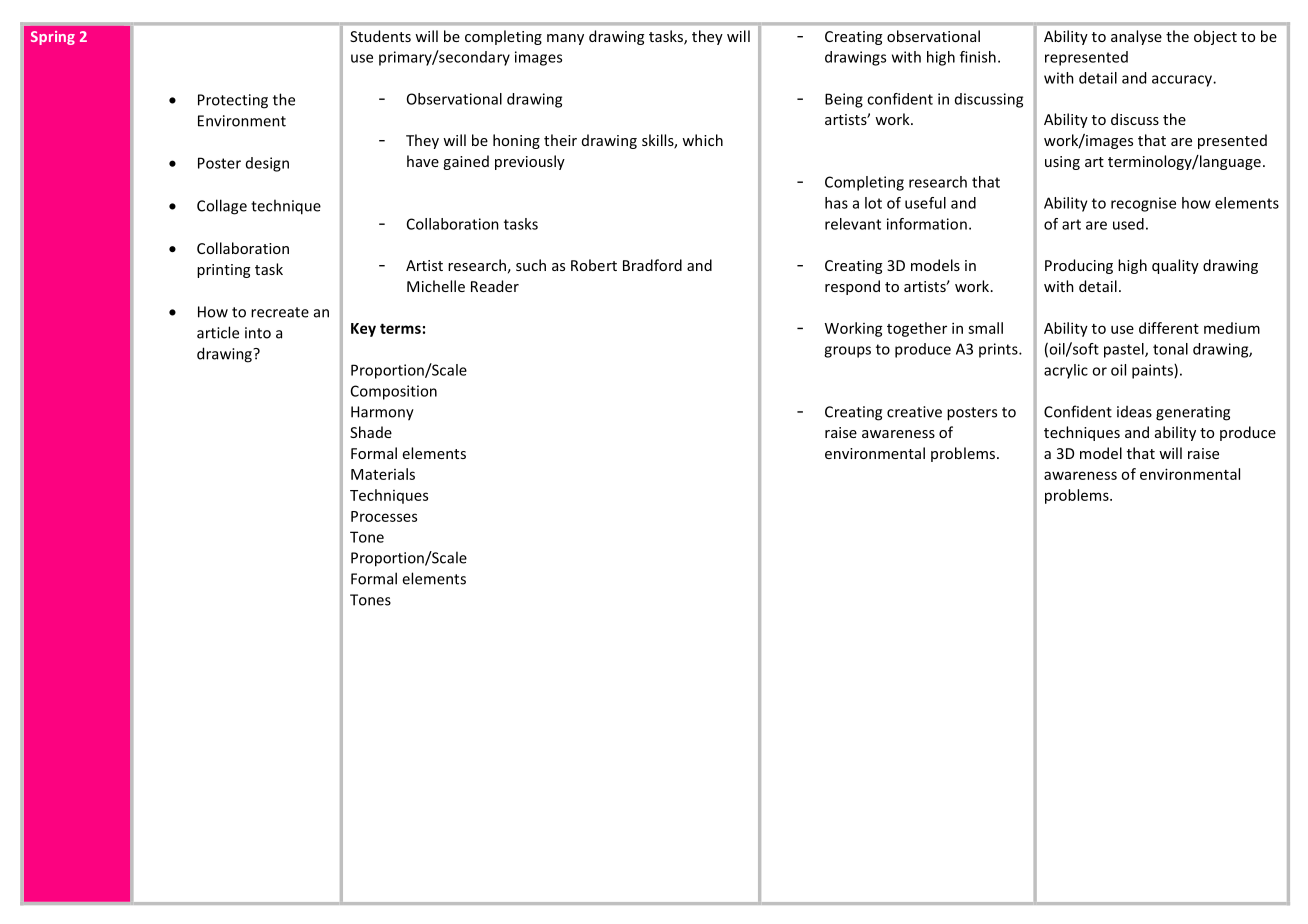 This image has height=924, width=1308. What do you see at coordinates (1143, 204) in the image?
I see `recognise` at bounding box center [1143, 204].
